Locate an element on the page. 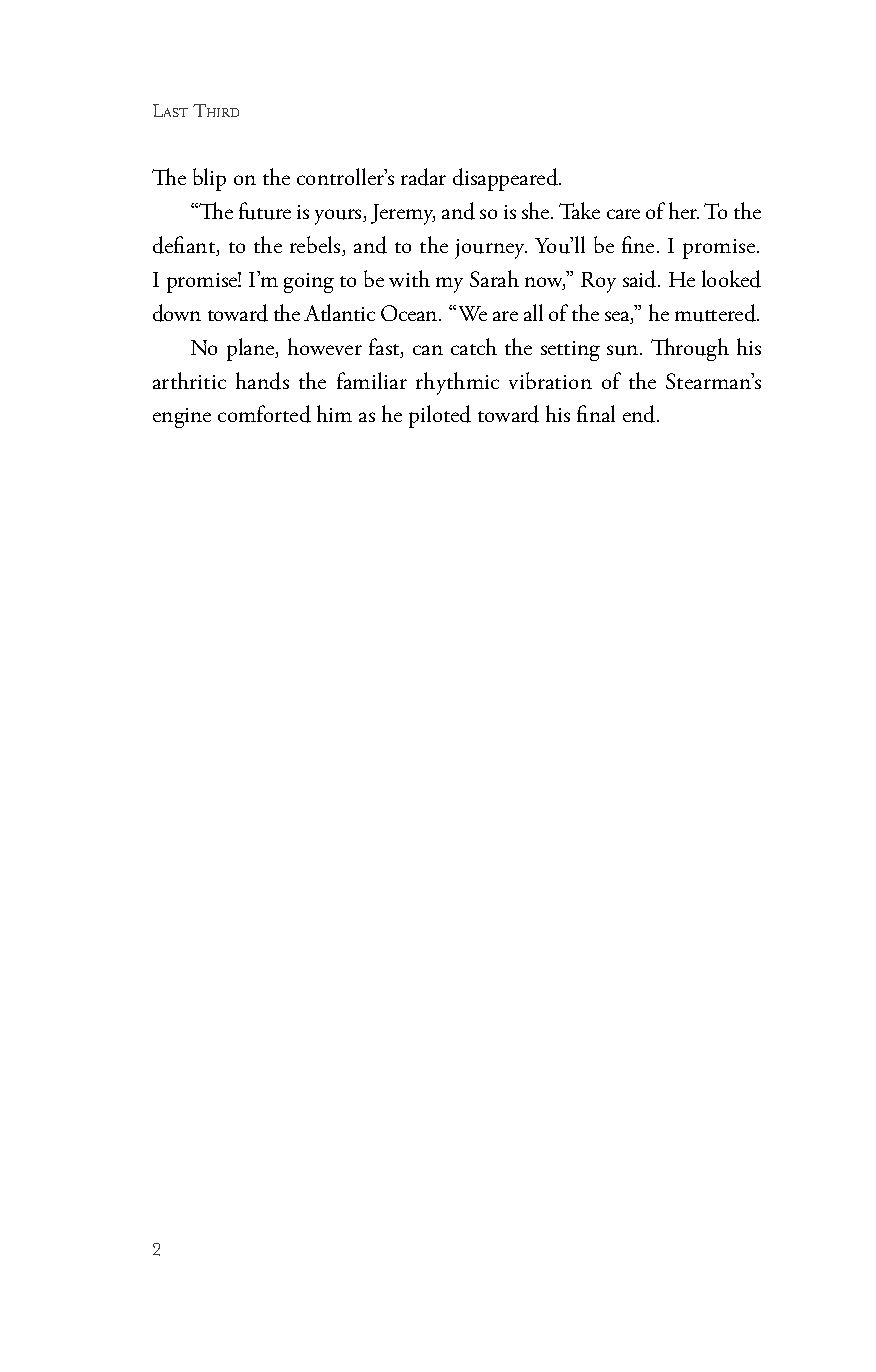  muttered is located at coordinates (716, 313).
